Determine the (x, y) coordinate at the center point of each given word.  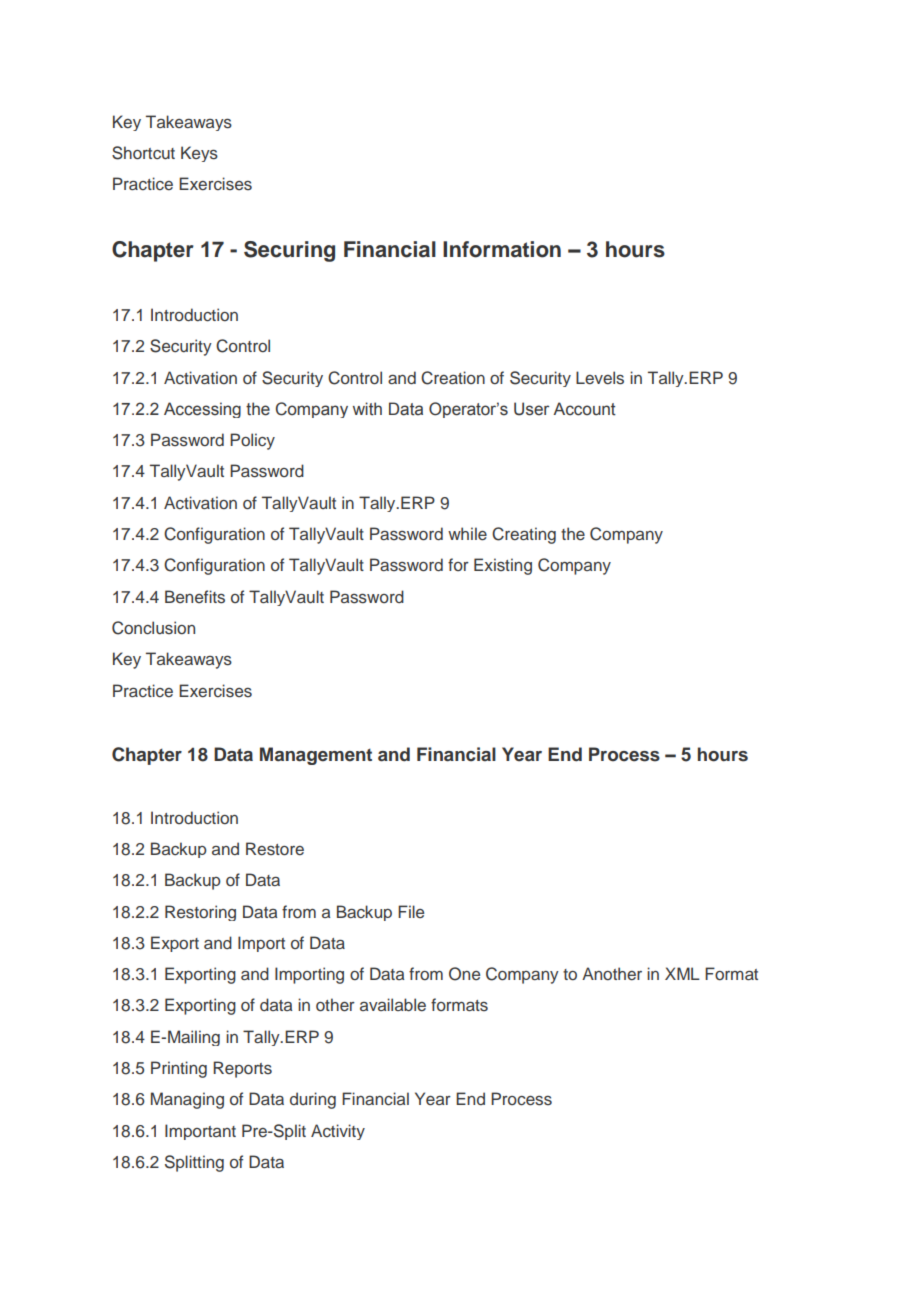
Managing (187, 1100)
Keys (199, 154)
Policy (252, 441)
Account (584, 409)
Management (316, 756)
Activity (338, 1132)
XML (682, 973)
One (464, 974)
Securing (289, 251)
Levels (600, 378)
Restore (275, 849)
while (467, 534)
